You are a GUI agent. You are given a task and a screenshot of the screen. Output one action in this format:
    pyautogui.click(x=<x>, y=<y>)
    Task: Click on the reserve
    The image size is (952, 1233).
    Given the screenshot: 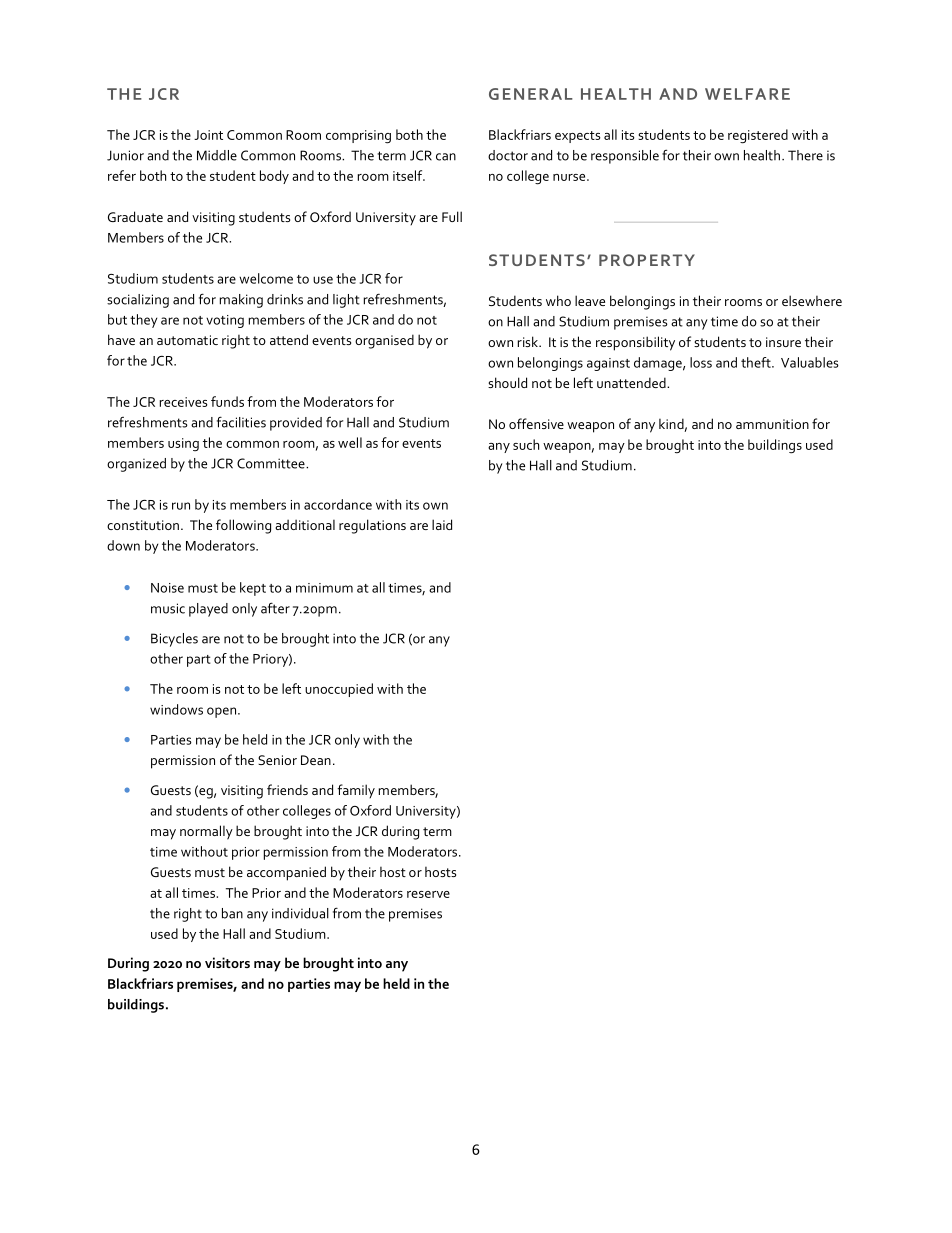 What is the action you would take?
    pyautogui.click(x=428, y=894)
